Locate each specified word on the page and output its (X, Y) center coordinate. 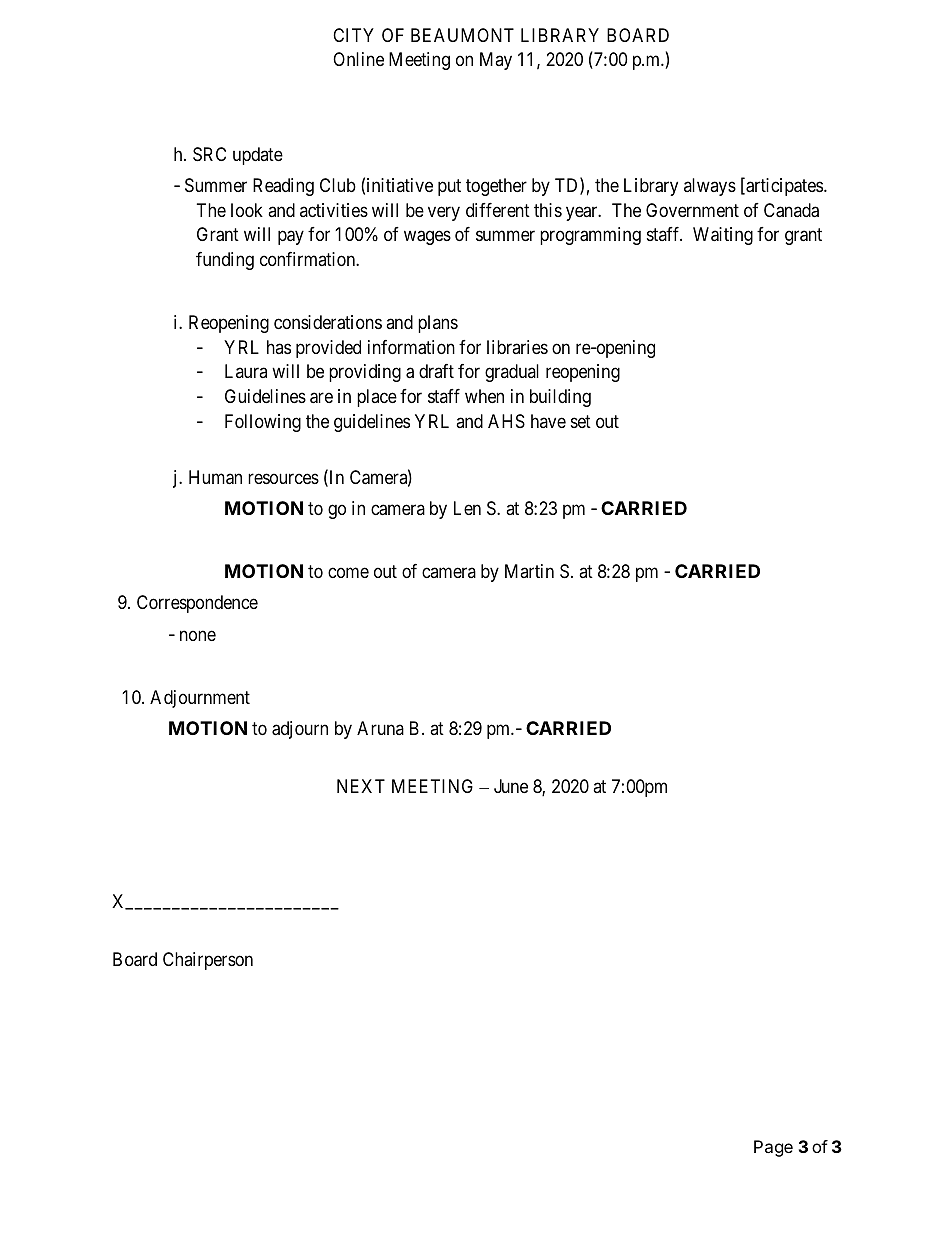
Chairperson (208, 961)
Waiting (723, 236)
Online (358, 59)
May (496, 61)
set (581, 421)
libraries (517, 347)
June (511, 786)
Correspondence (197, 604)
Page (773, 1148)
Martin (529, 571)
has (279, 347)
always (710, 187)
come (348, 573)
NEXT (361, 786)
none (198, 635)
